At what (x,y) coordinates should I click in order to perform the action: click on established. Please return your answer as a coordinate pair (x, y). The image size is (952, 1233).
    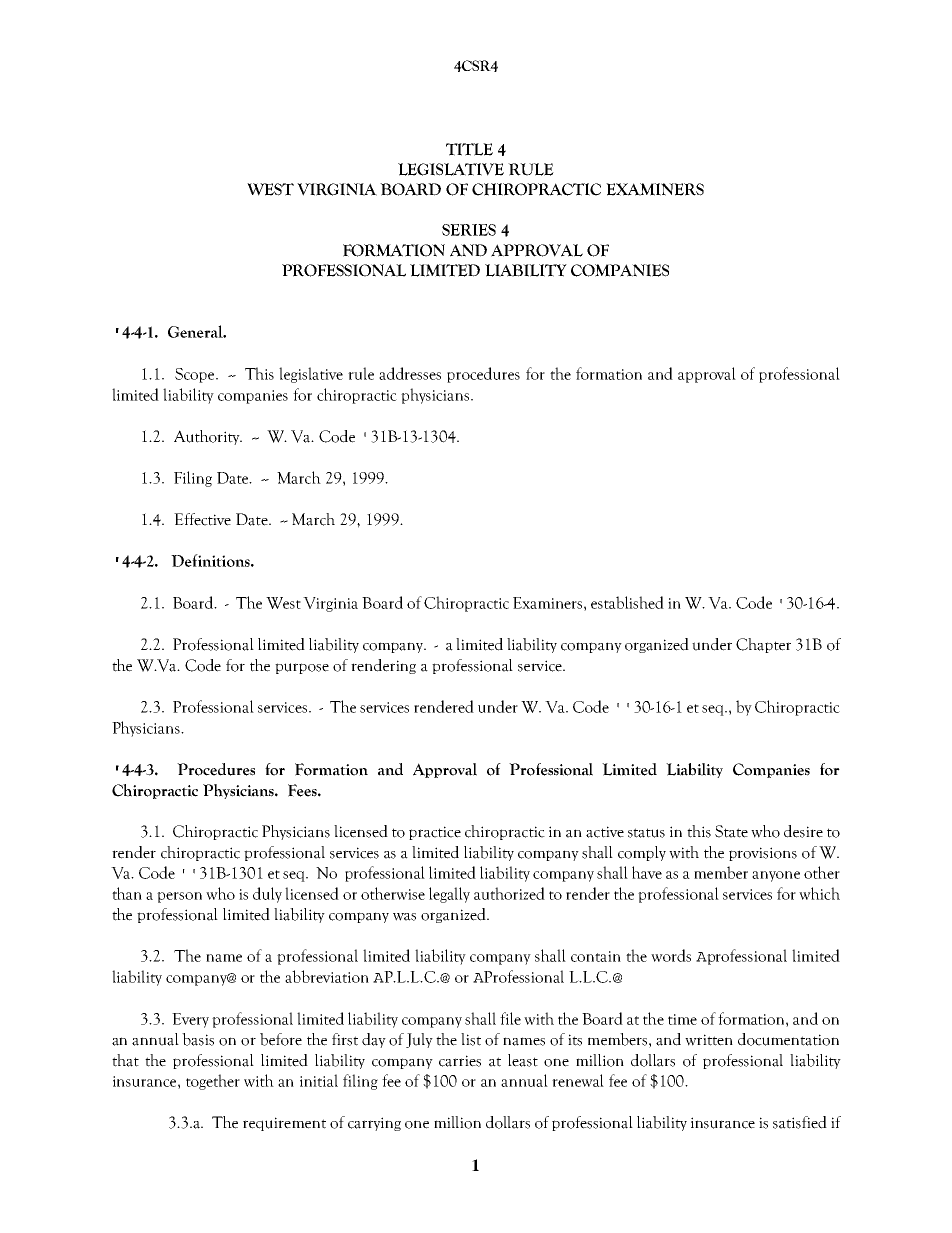
    Looking at the image, I should click on (627, 602).
